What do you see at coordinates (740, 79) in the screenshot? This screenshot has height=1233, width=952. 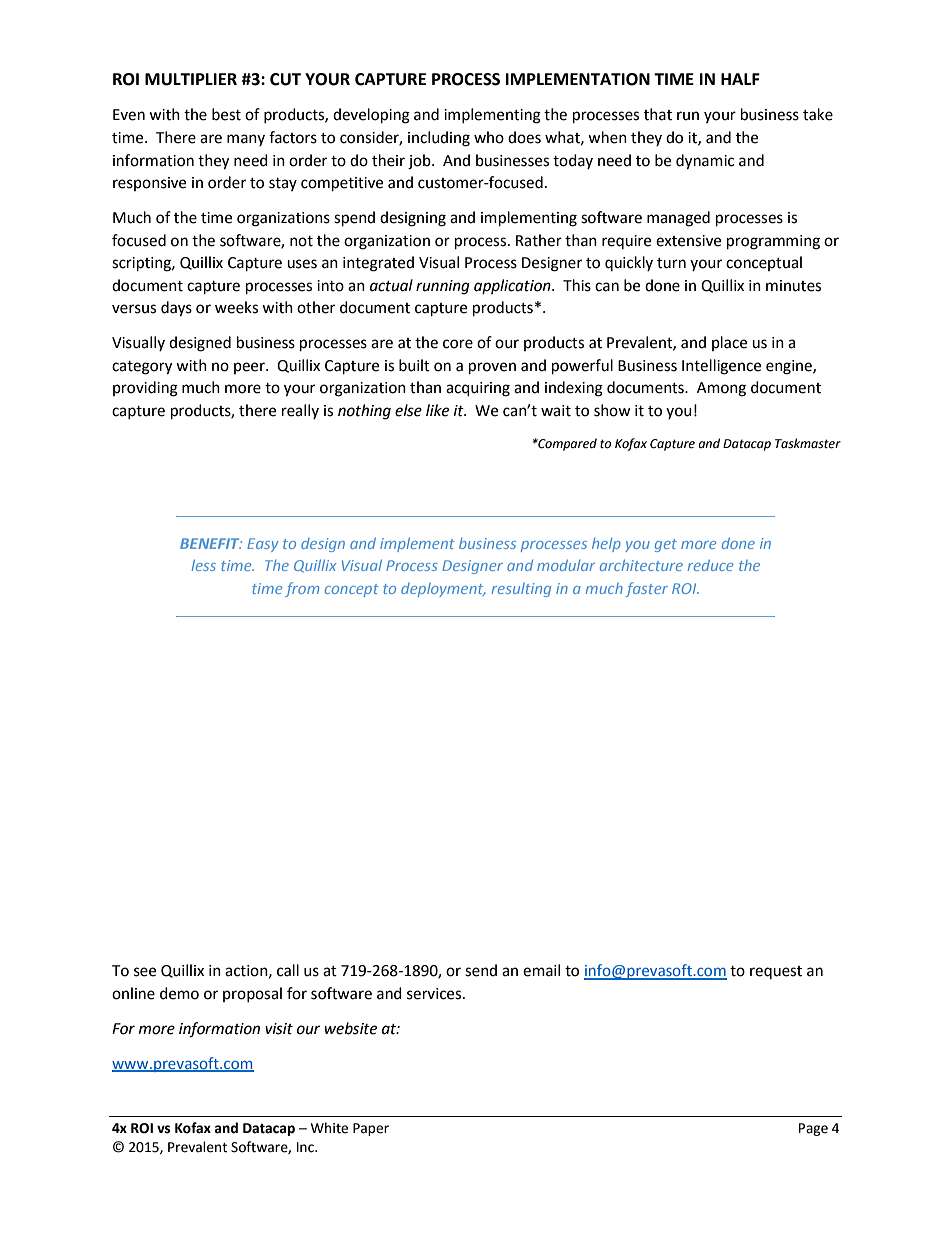 I see `HALF` at bounding box center [740, 79].
